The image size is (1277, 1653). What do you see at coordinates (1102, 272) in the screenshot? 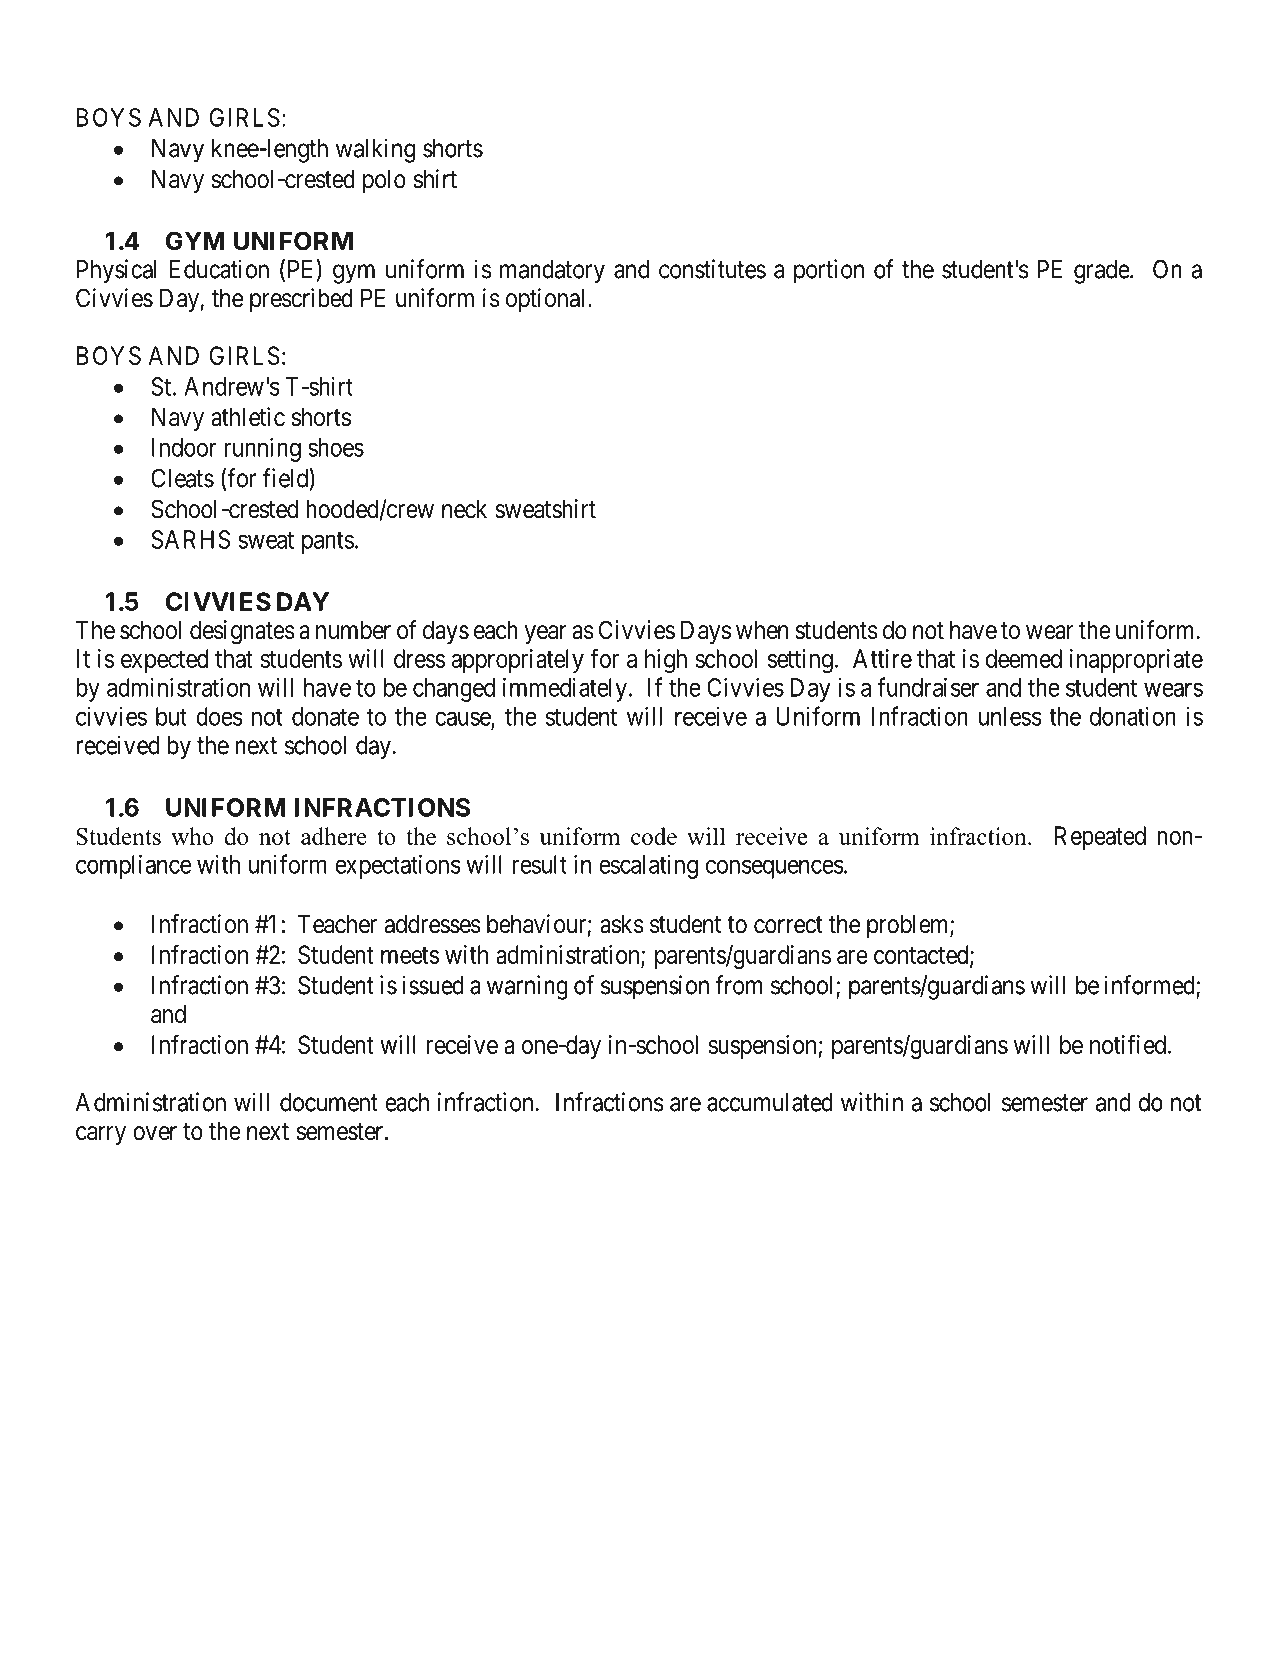
I see `grade` at bounding box center [1102, 272].
